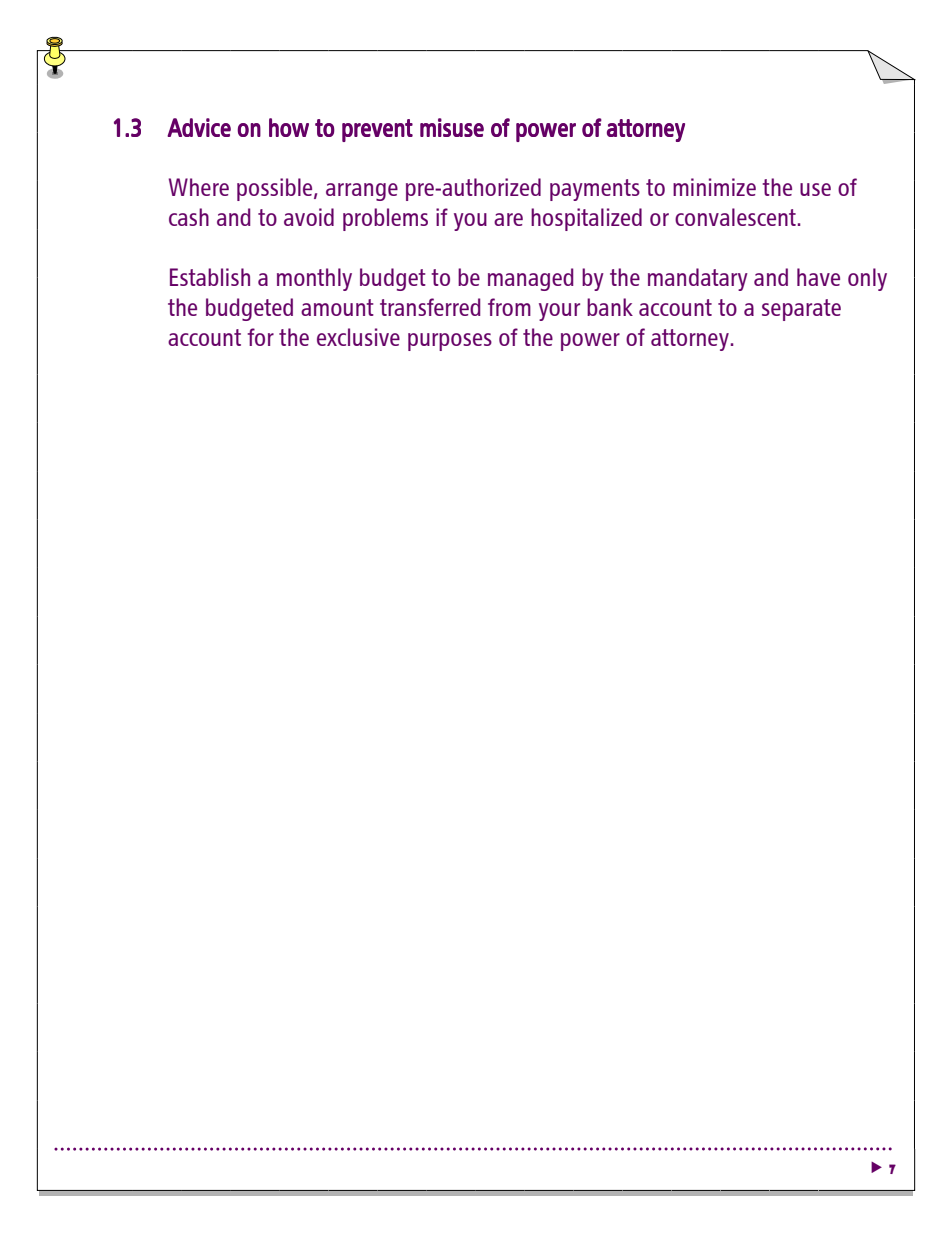 The width and height of the document is (952, 1233). What do you see at coordinates (530, 279) in the document?
I see `managed` at bounding box center [530, 279].
